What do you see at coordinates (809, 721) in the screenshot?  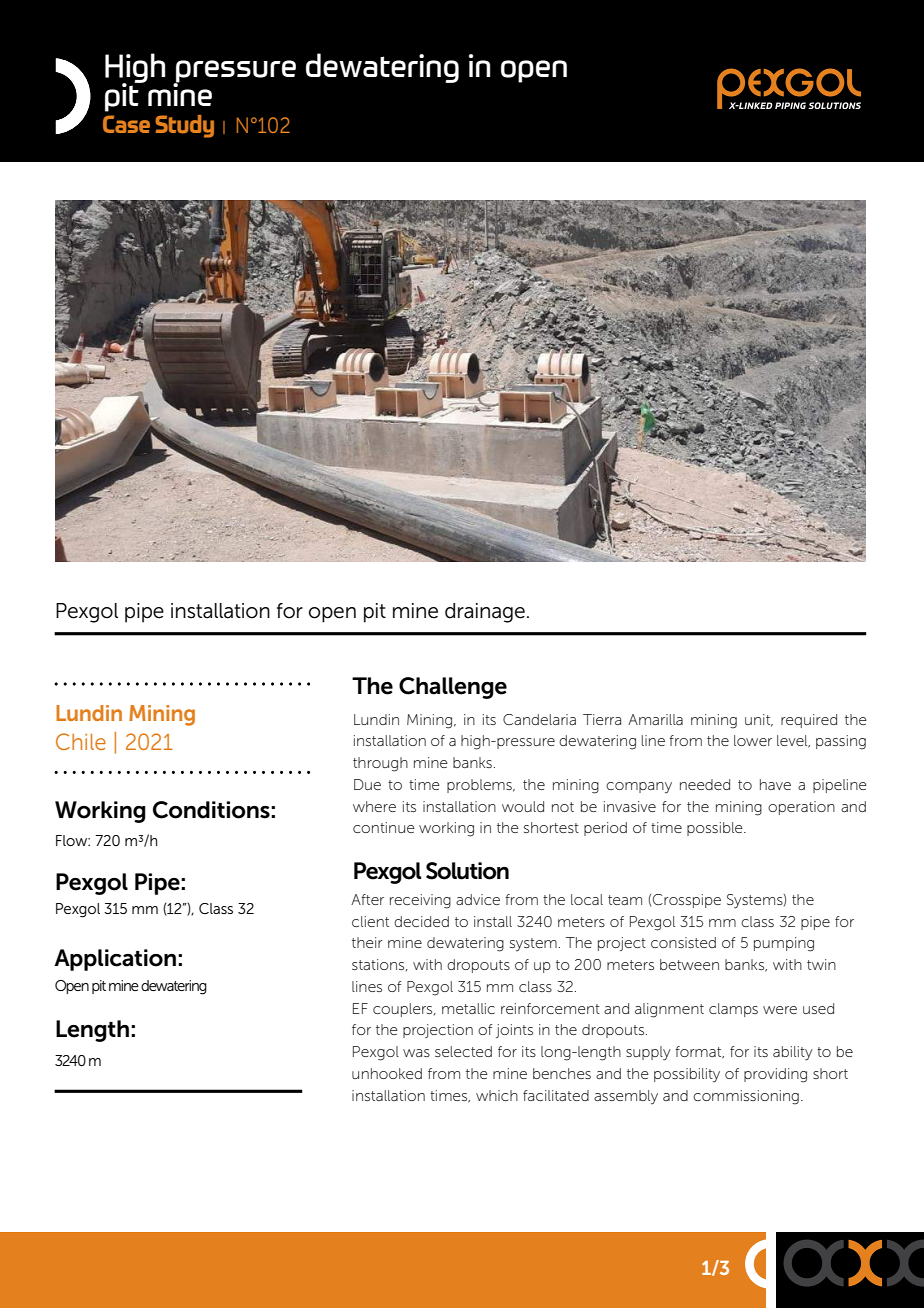 I see `required` at bounding box center [809, 721].
